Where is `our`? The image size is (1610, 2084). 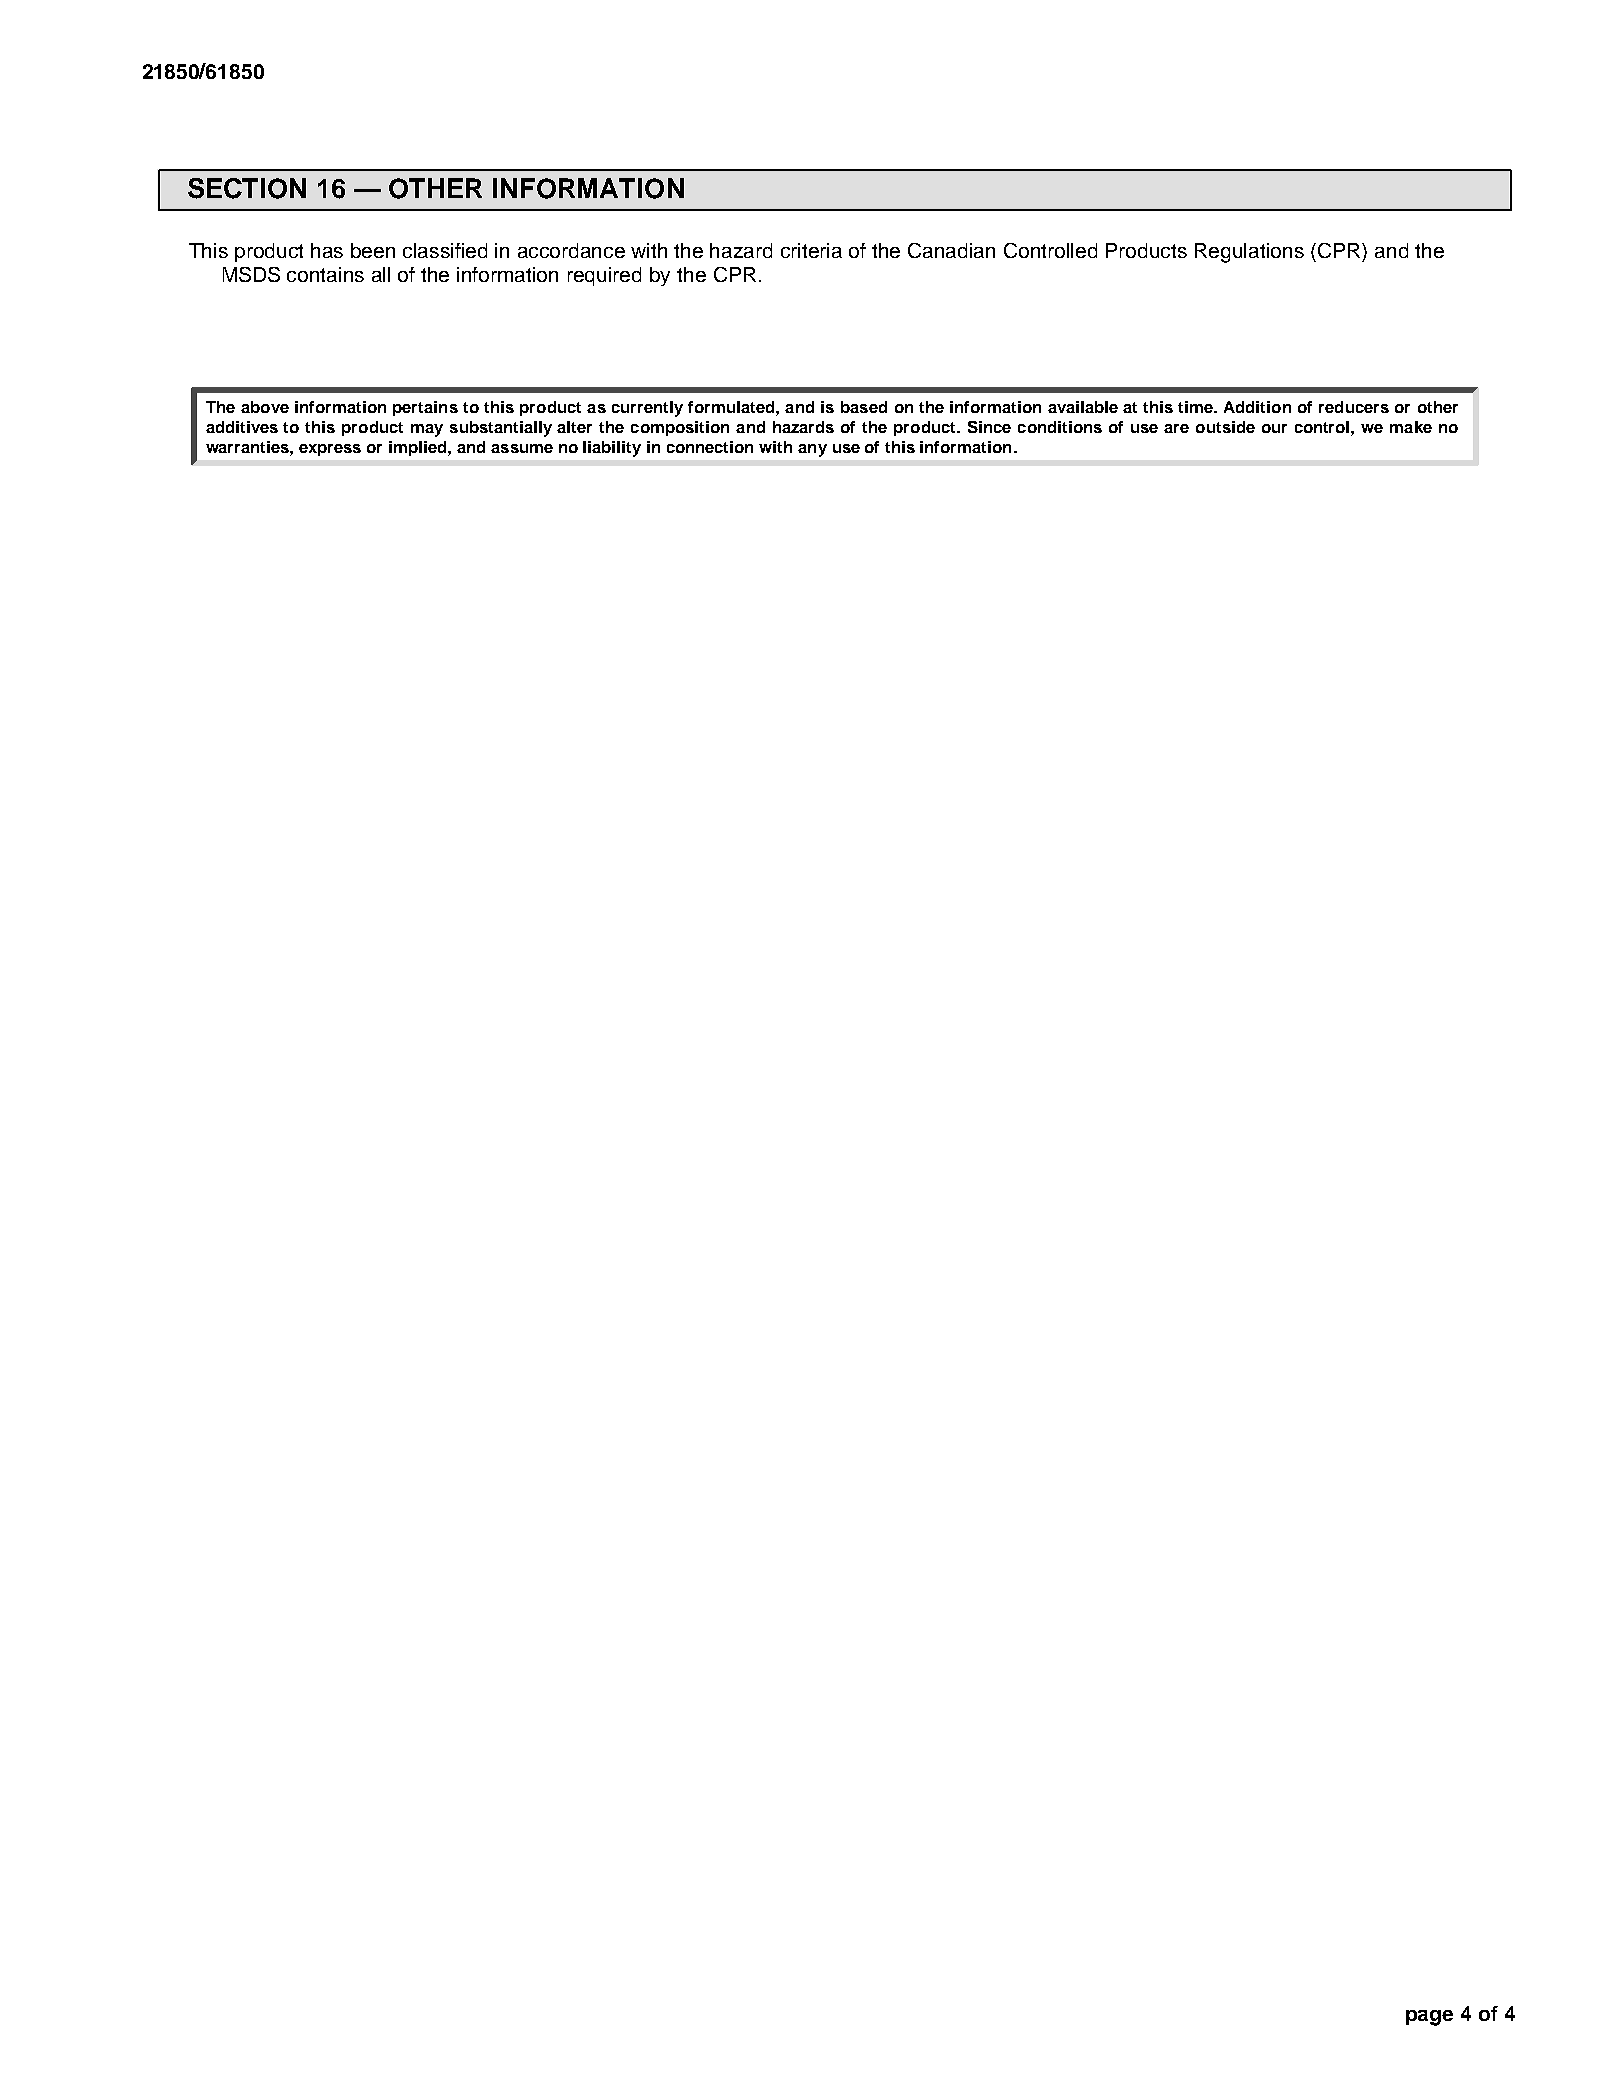 our is located at coordinates (1274, 428).
